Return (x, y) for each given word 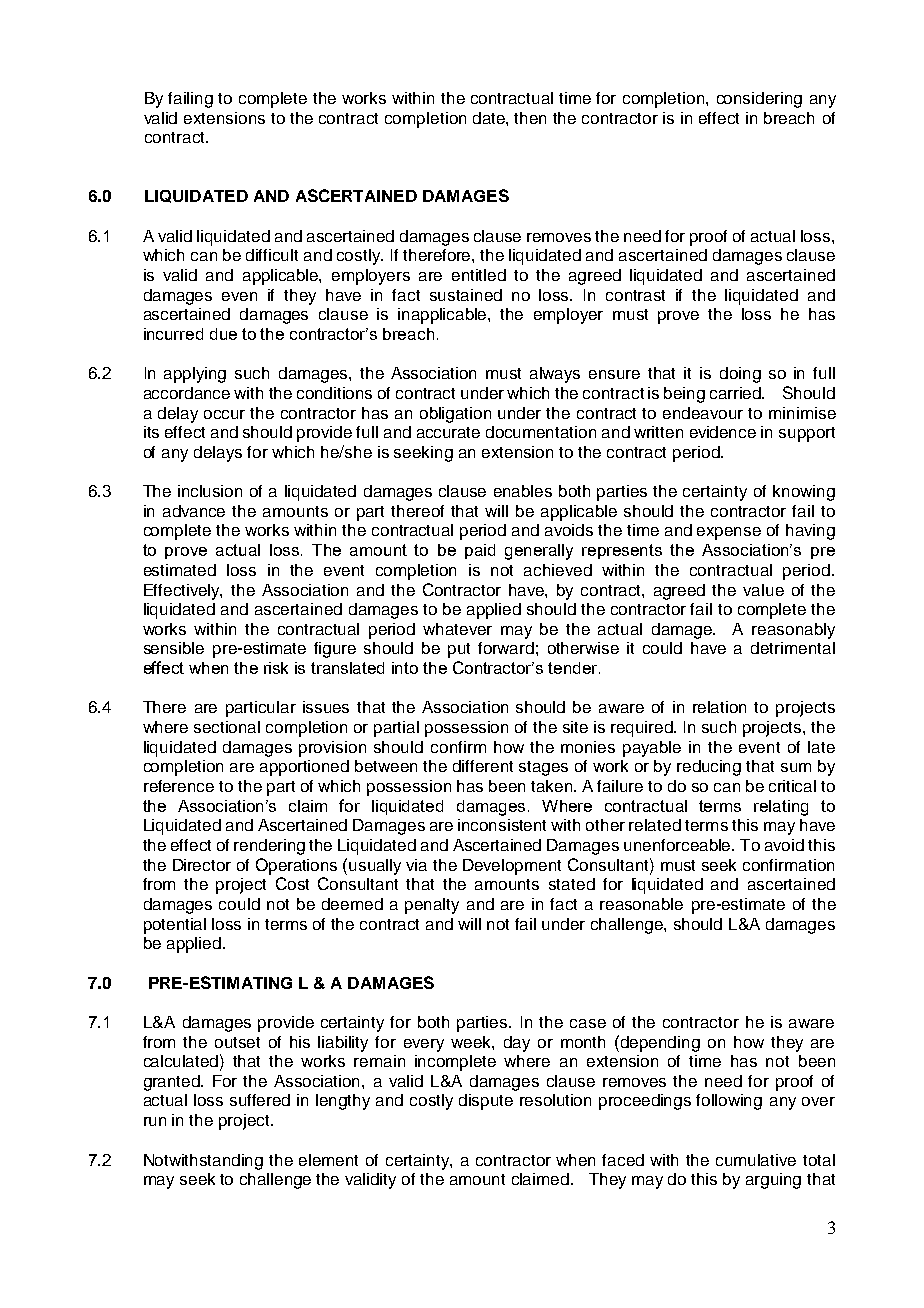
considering (759, 100)
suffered (260, 1100)
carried (737, 393)
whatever (457, 629)
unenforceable (679, 845)
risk (276, 668)
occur (224, 414)
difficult (272, 255)
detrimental (793, 648)
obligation (455, 415)
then (530, 118)
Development (512, 867)
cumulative (756, 1160)
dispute (486, 1102)
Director (202, 865)
